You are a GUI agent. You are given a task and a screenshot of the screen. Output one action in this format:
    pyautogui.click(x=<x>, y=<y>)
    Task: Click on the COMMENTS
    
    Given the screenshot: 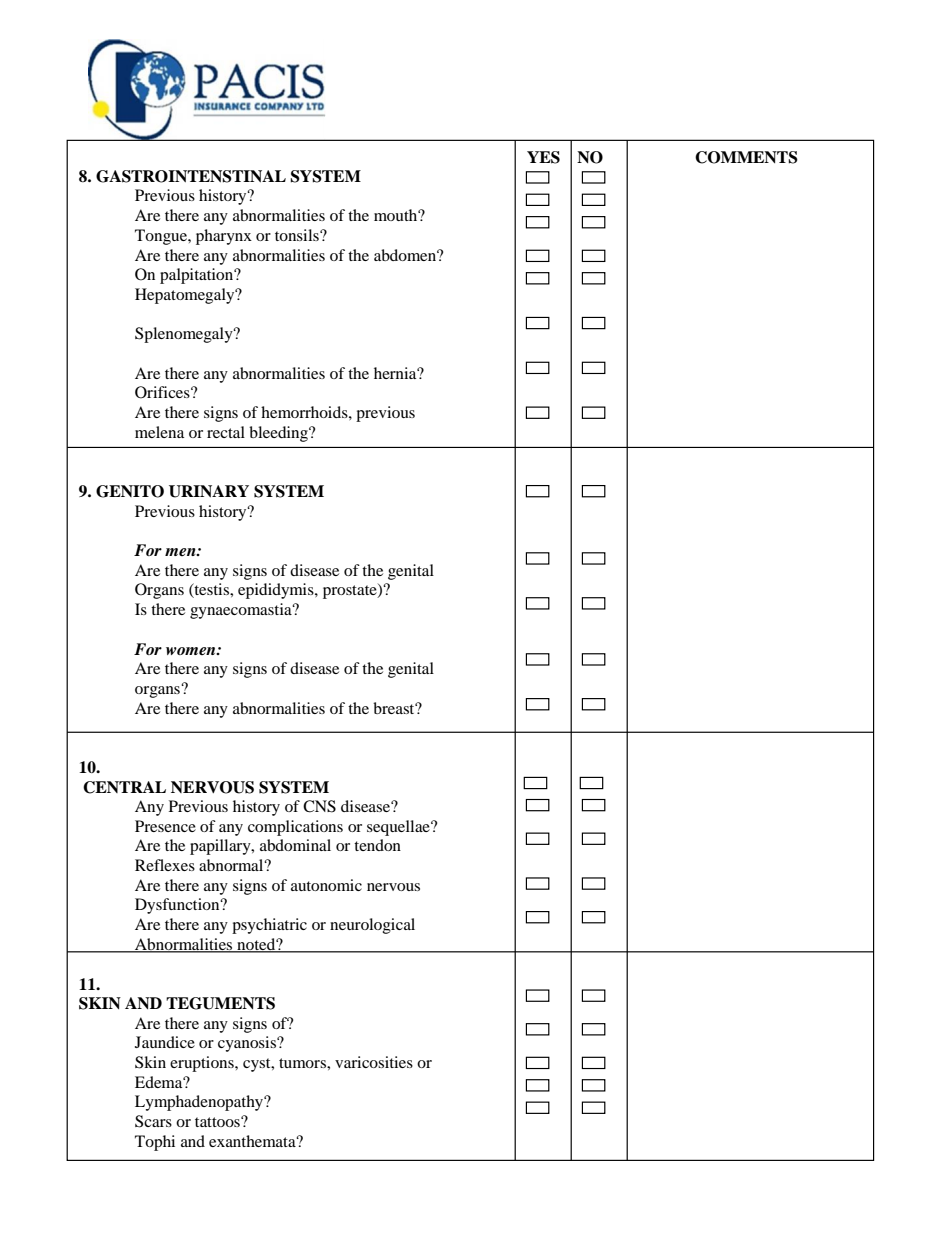 What is the action you would take?
    pyautogui.click(x=746, y=157)
